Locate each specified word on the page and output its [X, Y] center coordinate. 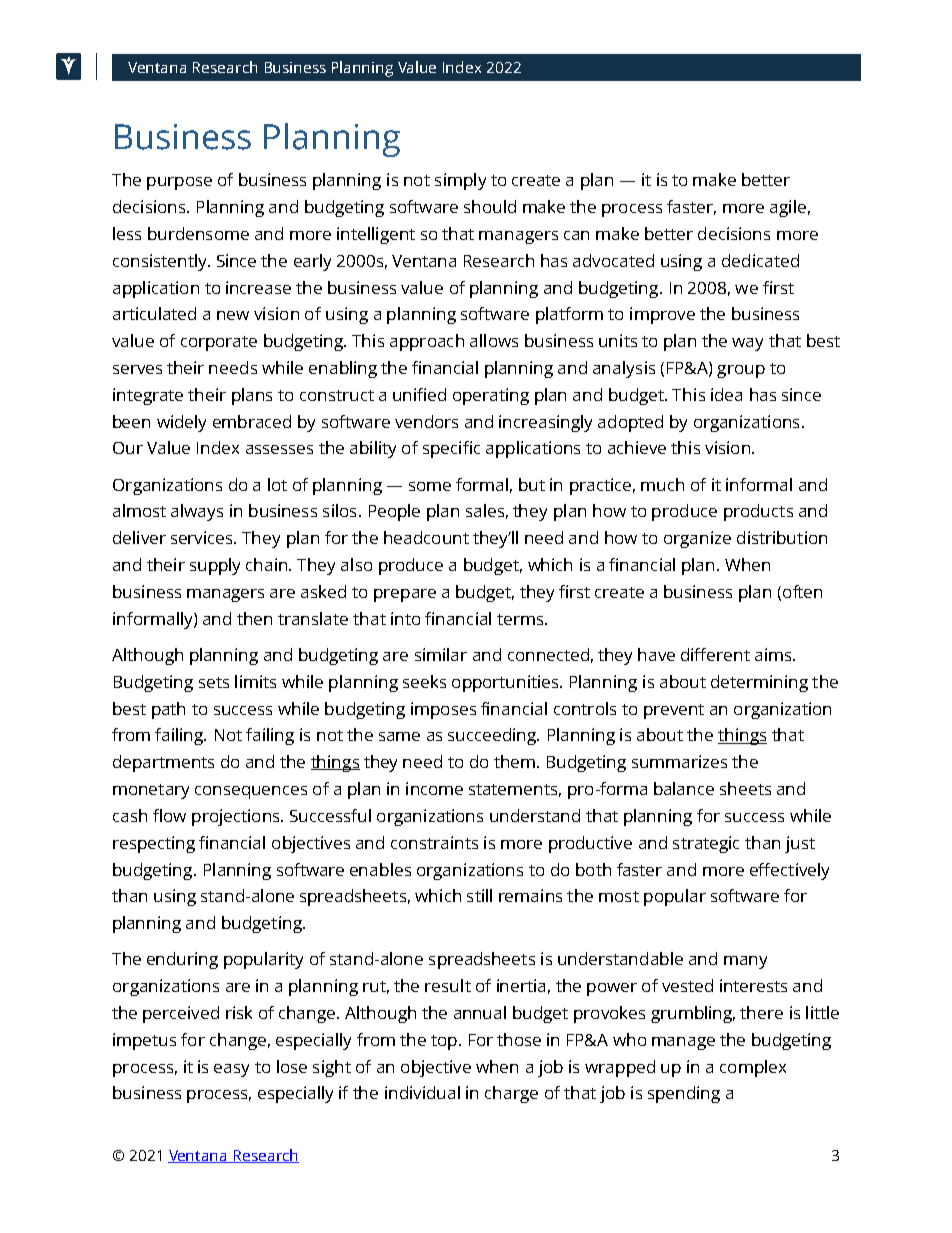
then [254, 618]
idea [726, 394]
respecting [154, 844]
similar [441, 654]
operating [491, 396]
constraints [434, 842]
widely [181, 423]
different [715, 654]
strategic [706, 844]
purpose [179, 183]
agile [788, 208]
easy [231, 1070]
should [490, 206]
